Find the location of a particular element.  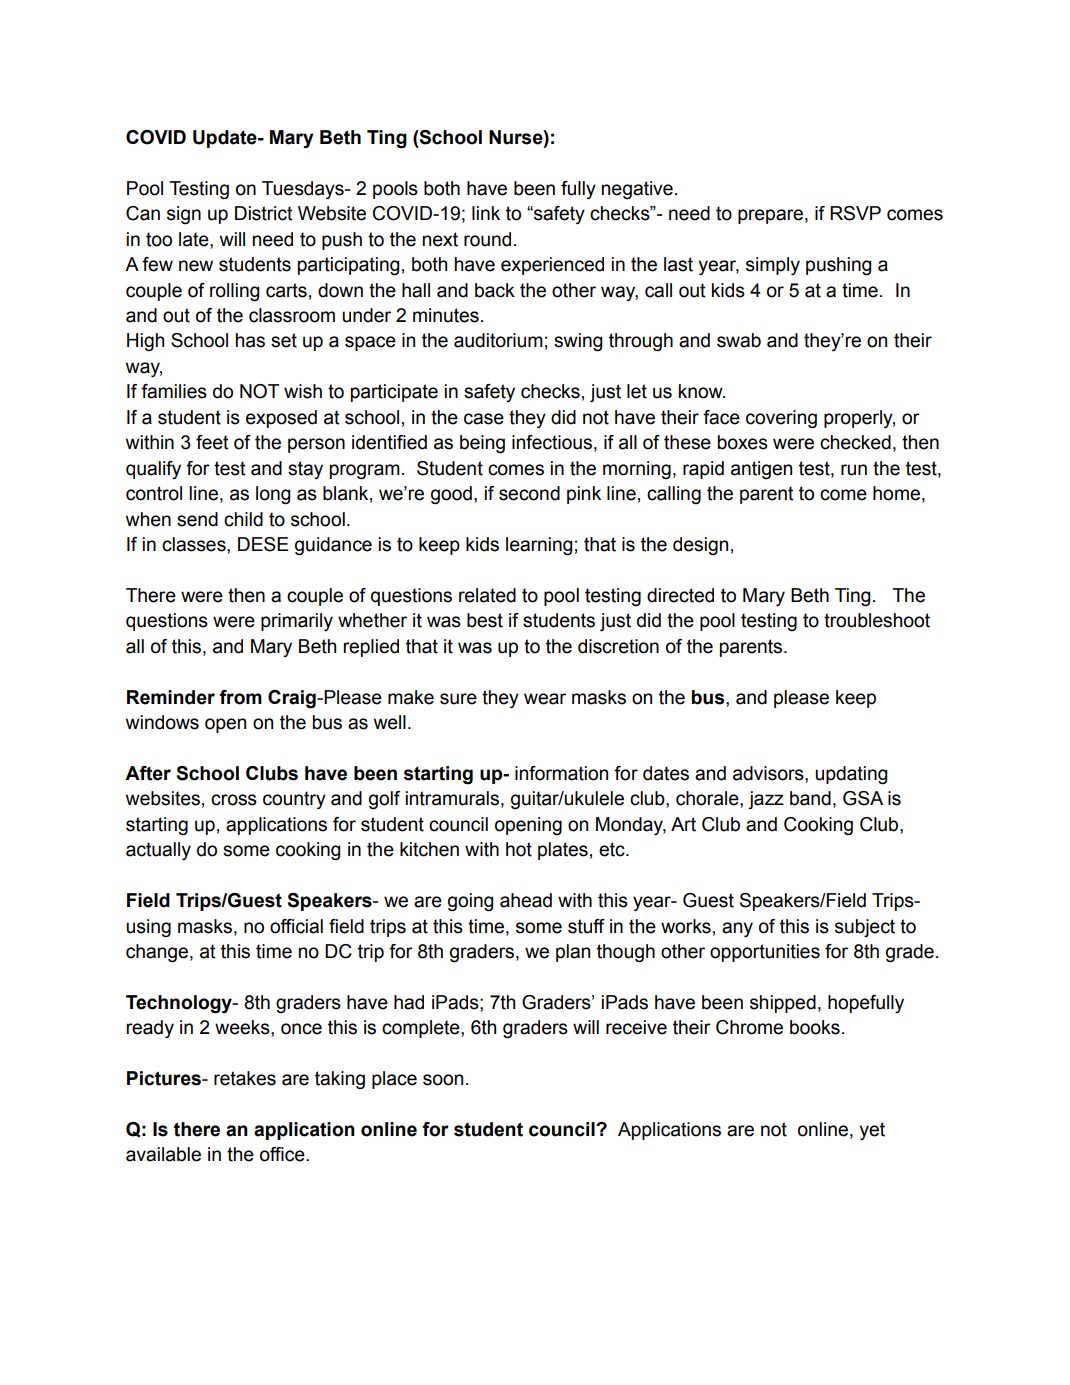

District is located at coordinates (264, 213).
